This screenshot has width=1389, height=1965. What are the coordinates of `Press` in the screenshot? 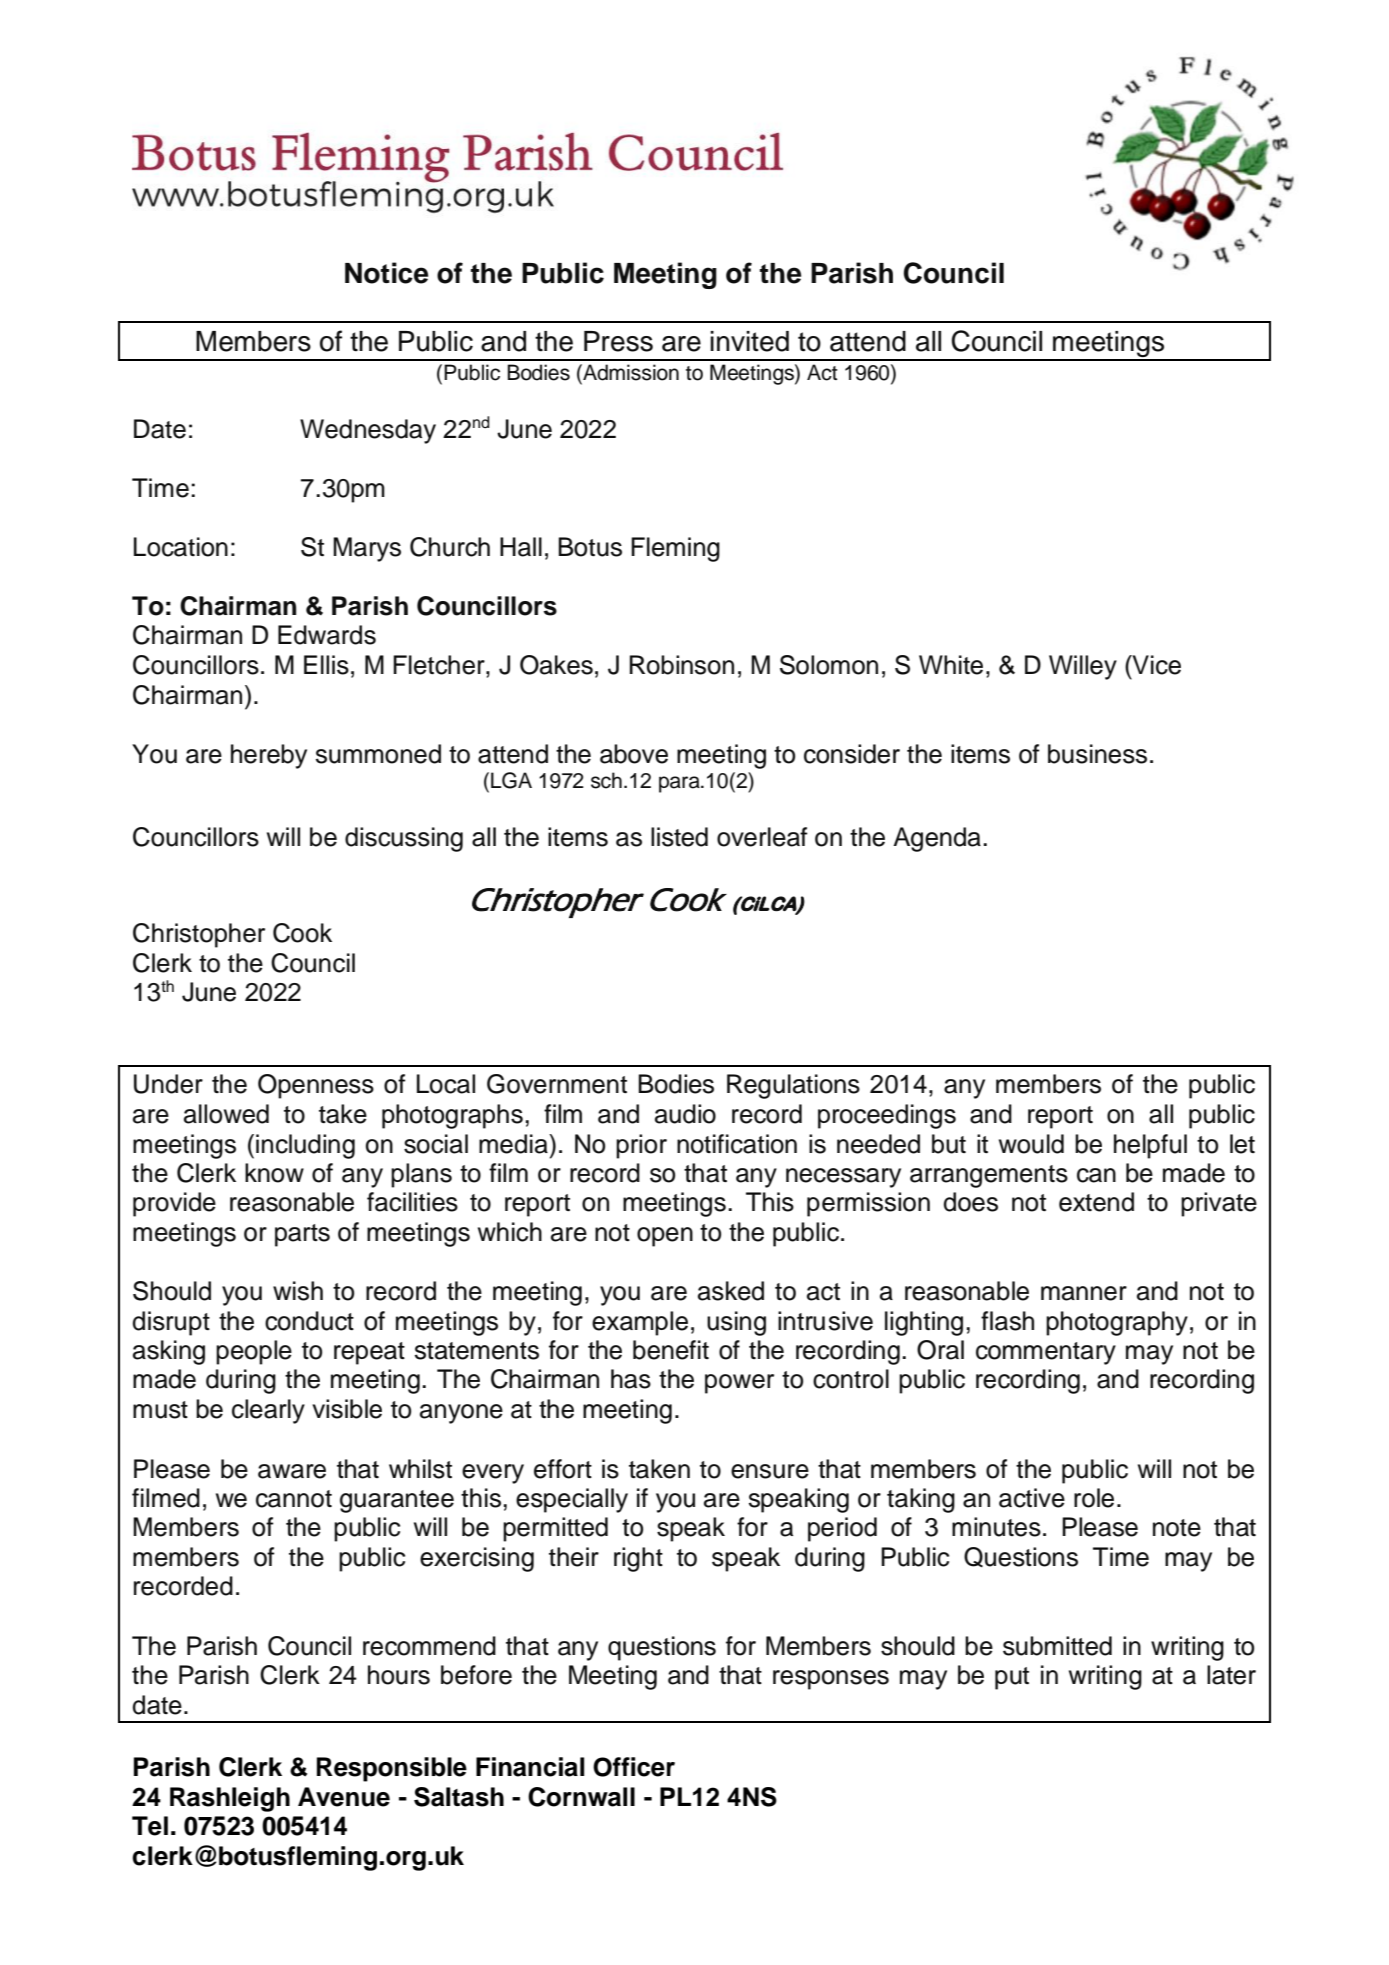 It's located at (618, 341).
